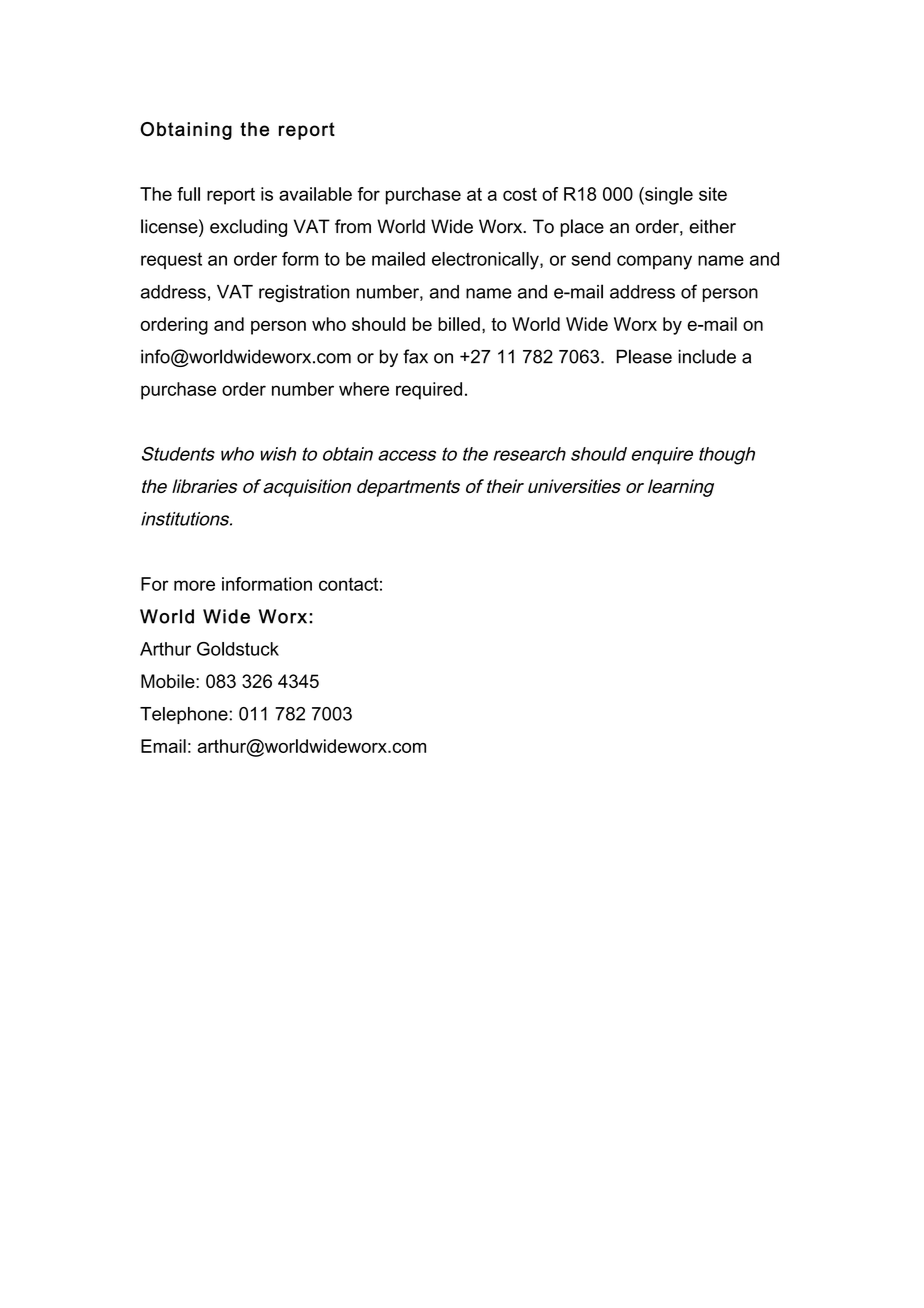 This image has height=1308, width=924. What do you see at coordinates (429, 391) in the image?
I see `required` at bounding box center [429, 391].
